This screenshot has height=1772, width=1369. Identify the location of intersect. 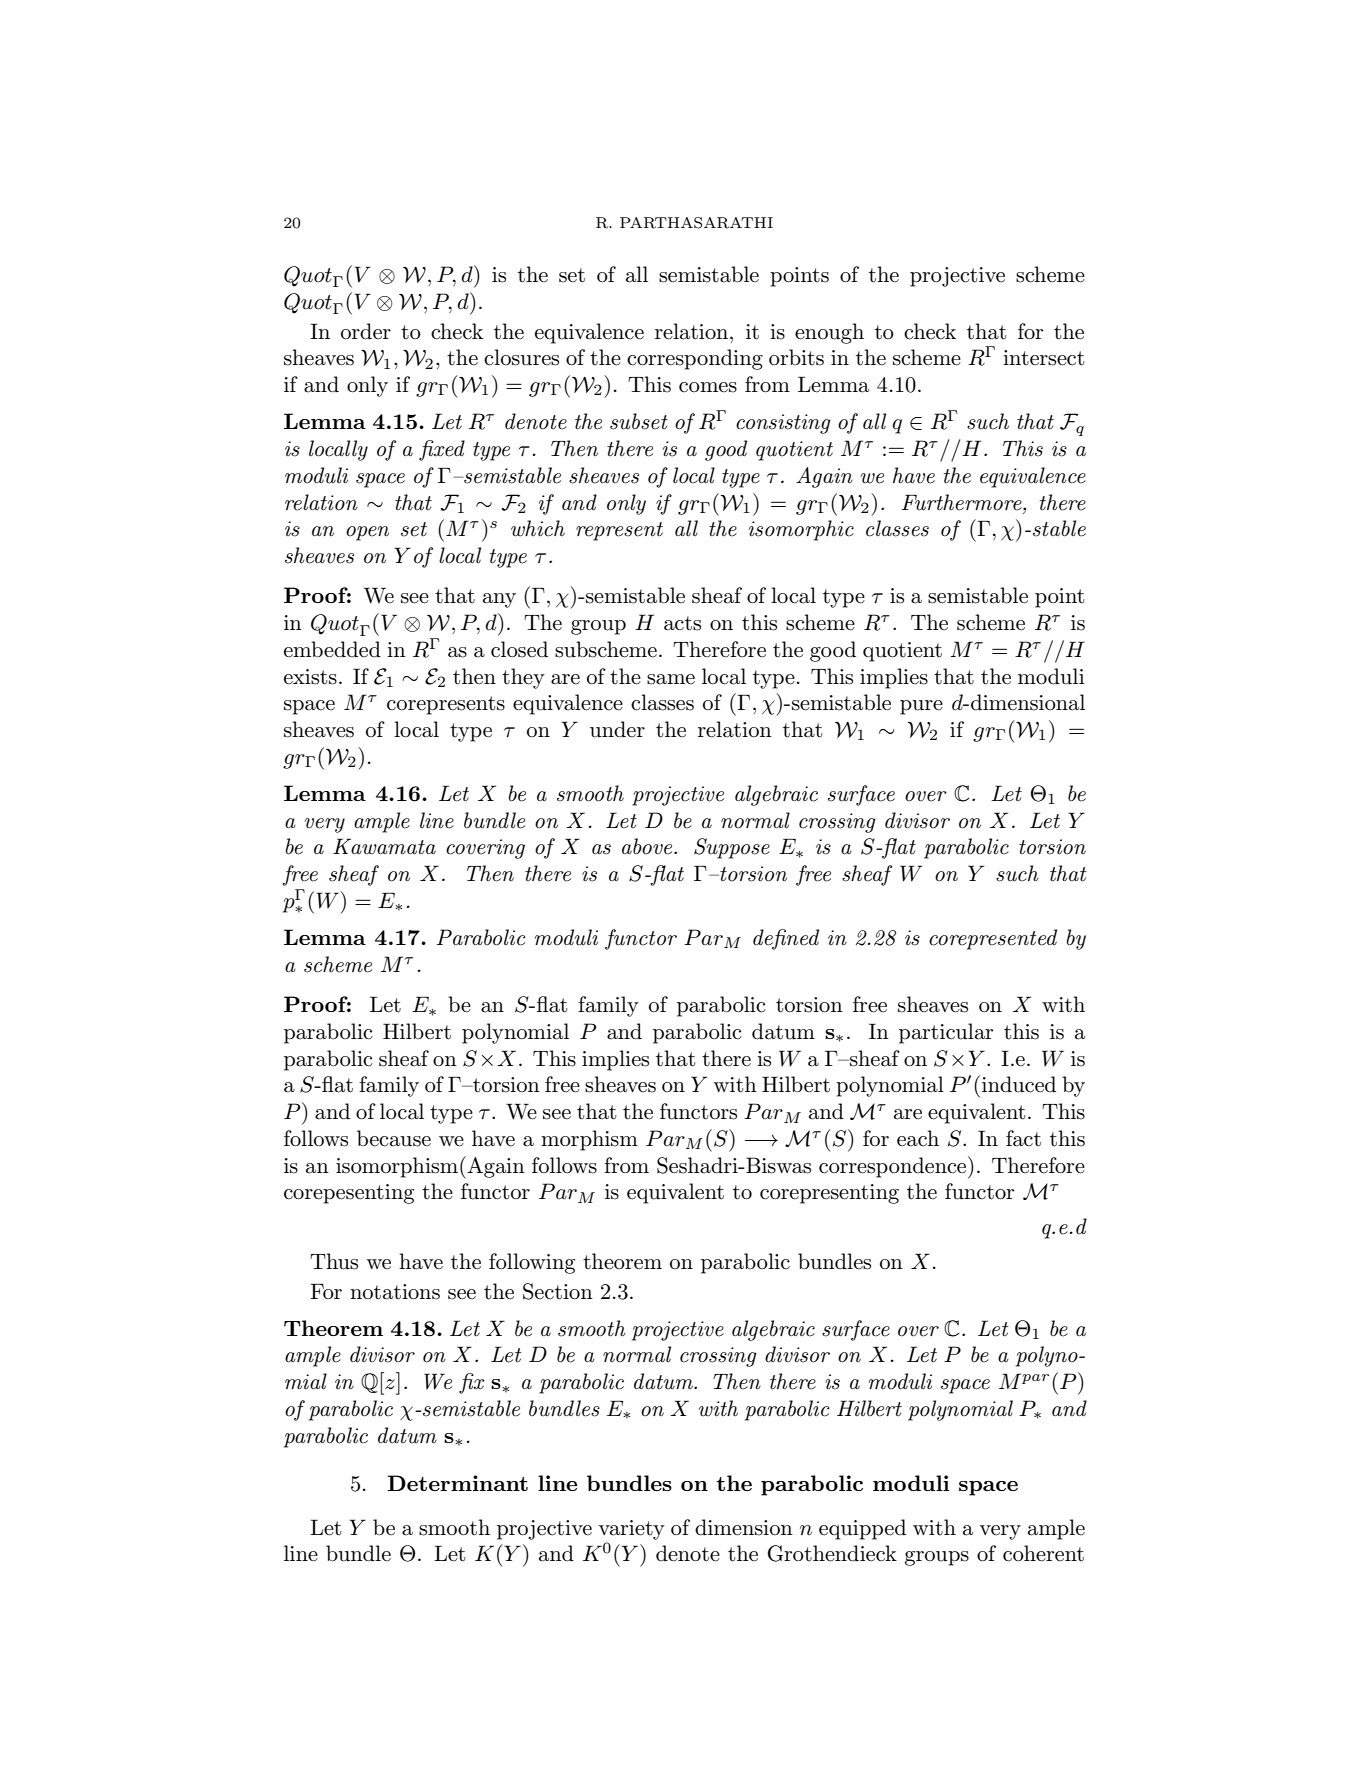
(1043, 358).
